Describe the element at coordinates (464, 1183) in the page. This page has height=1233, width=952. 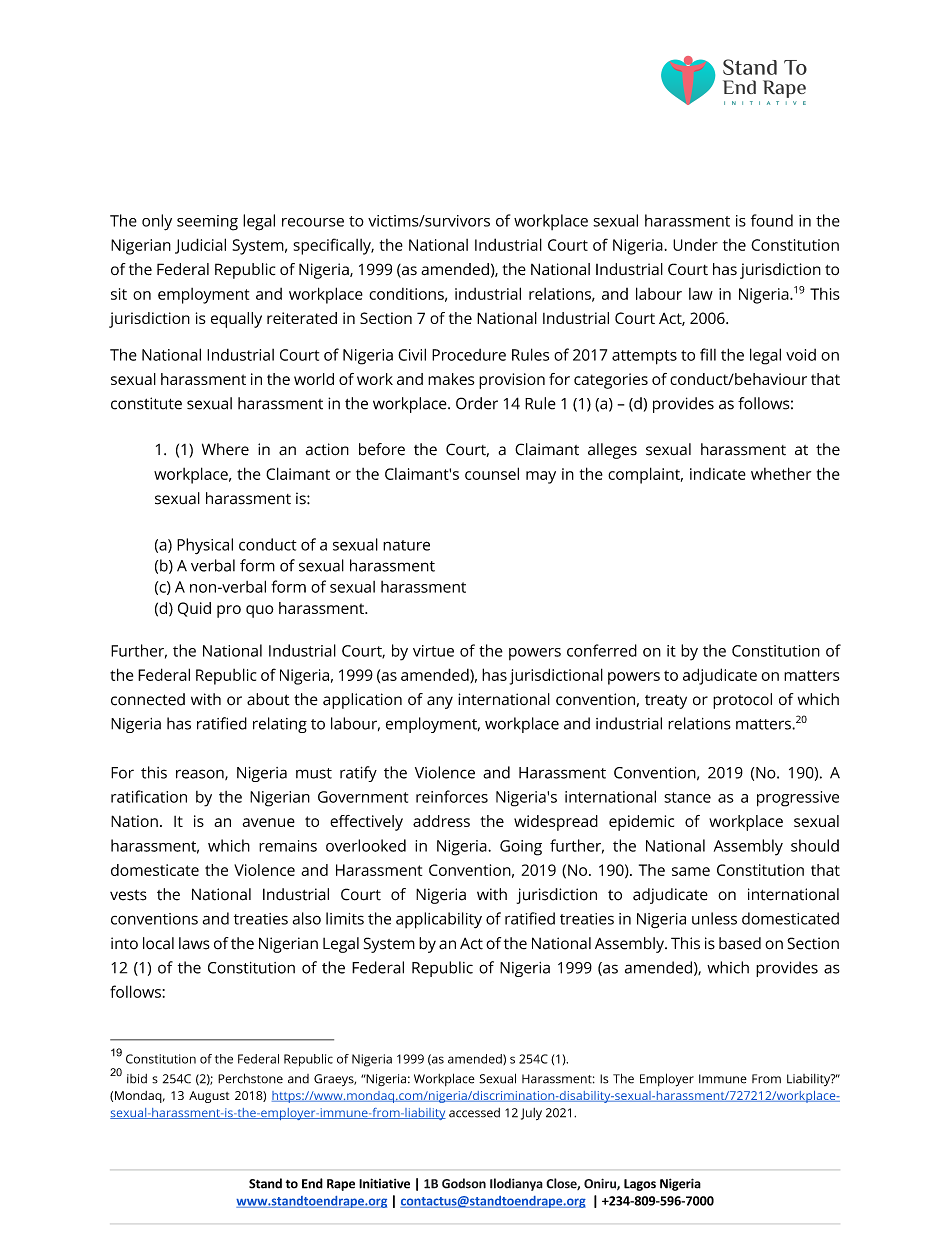
I see `Godson` at that location.
